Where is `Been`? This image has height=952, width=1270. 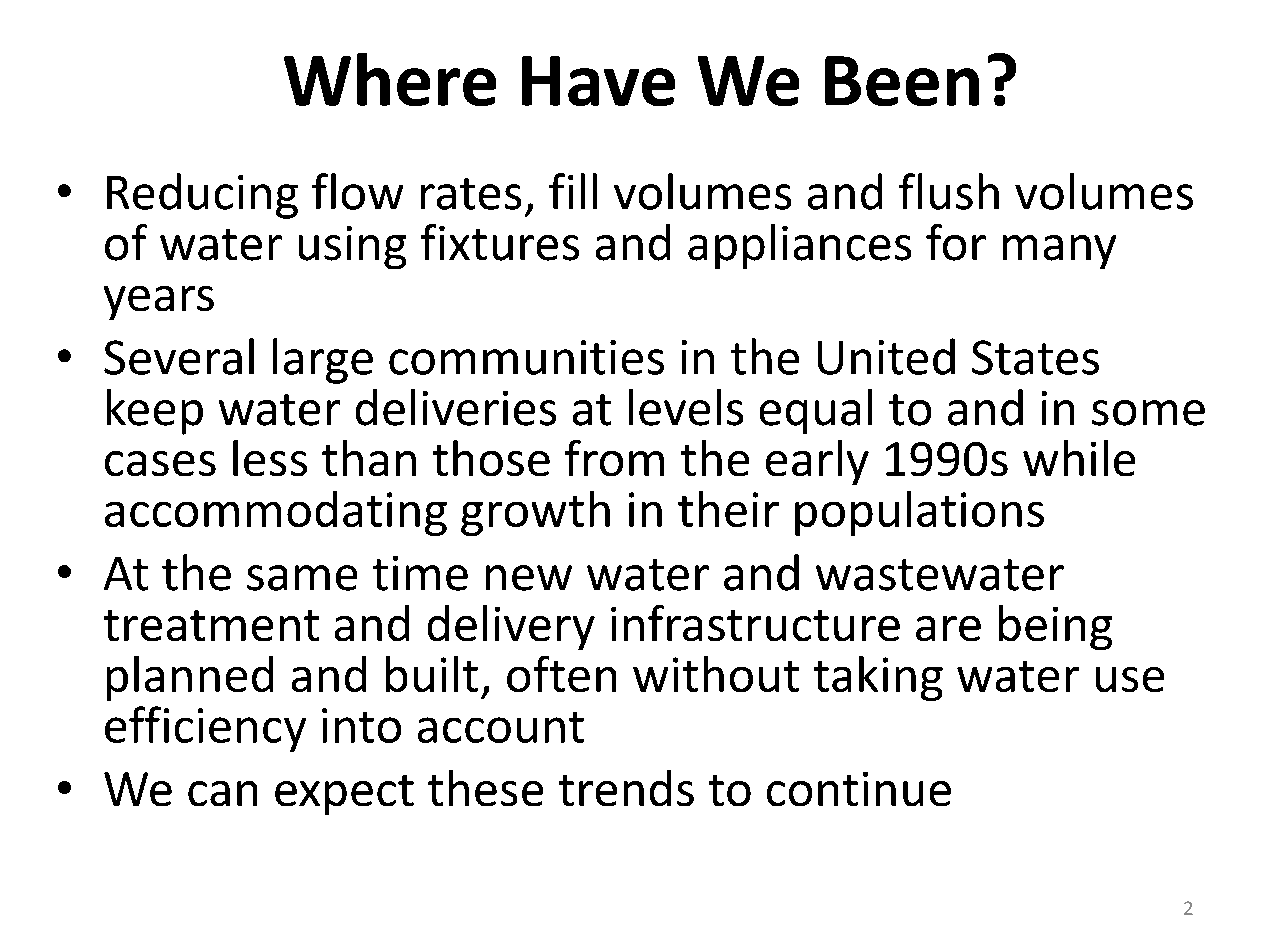
Been is located at coordinates (902, 81).
